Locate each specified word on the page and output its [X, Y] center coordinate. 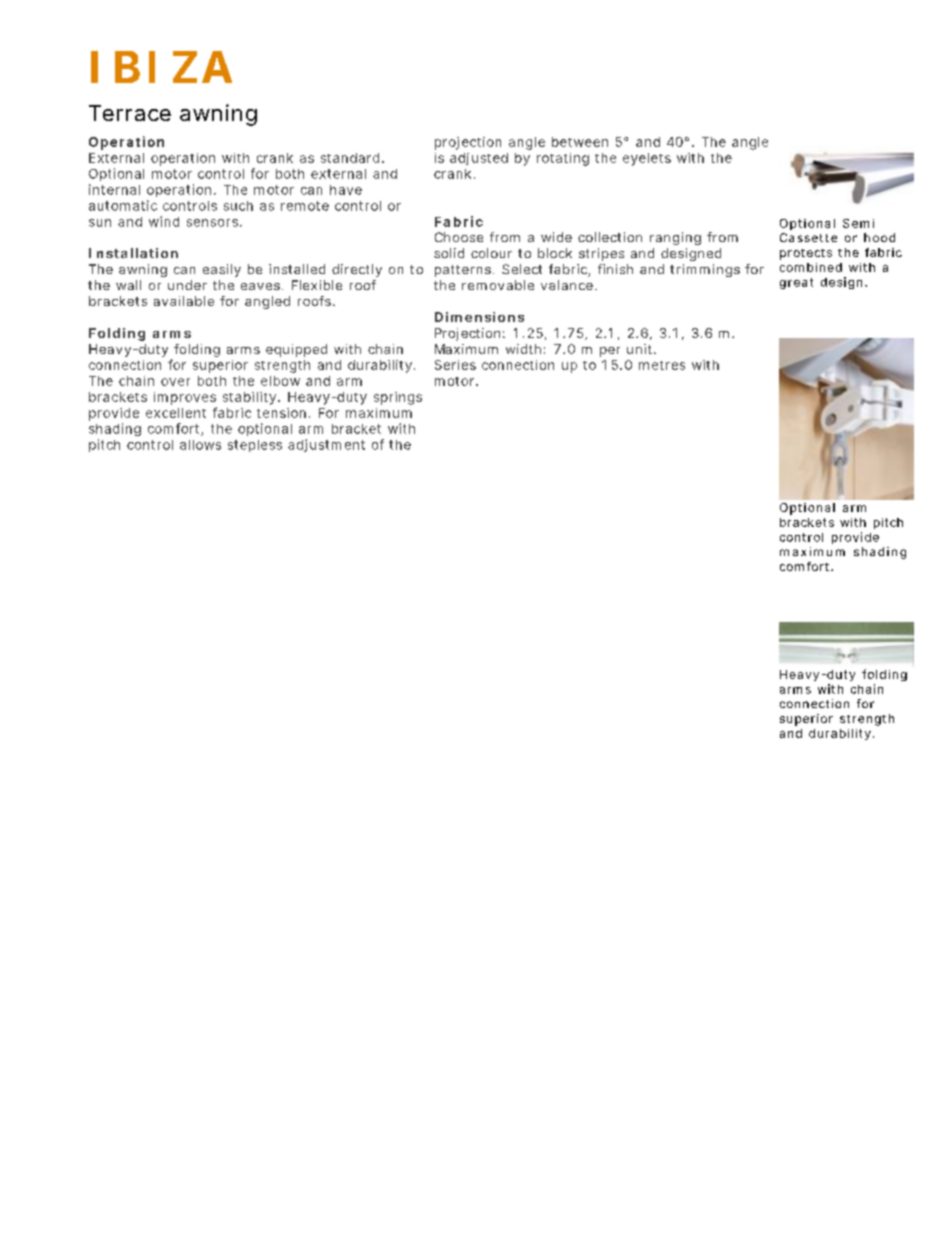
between [580, 142]
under [187, 285]
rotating [563, 159]
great [796, 283]
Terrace [130, 113]
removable [498, 285]
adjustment [326, 445]
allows [200, 445]
